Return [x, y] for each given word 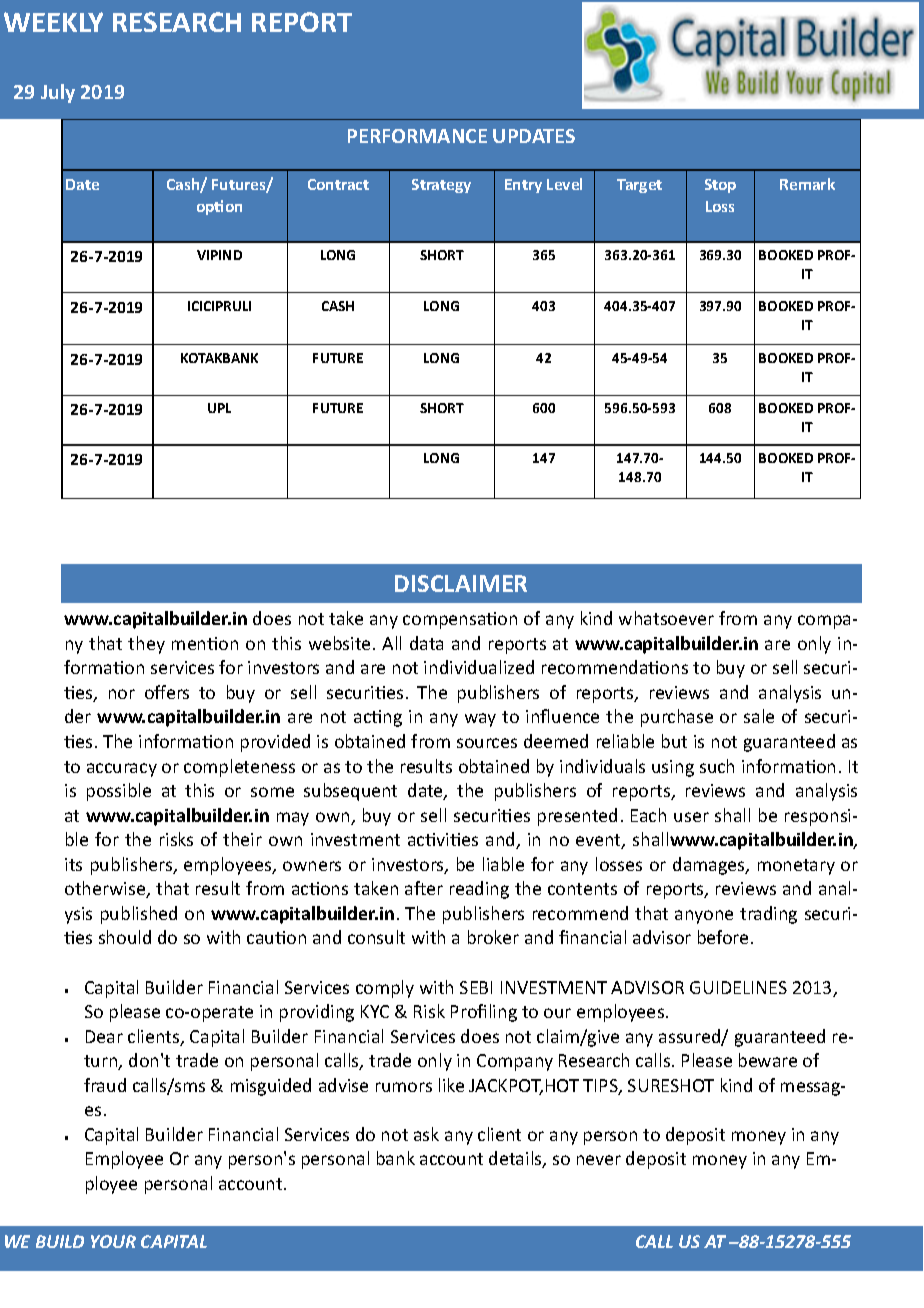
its [73, 864]
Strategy [441, 186]
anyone [704, 917]
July [58, 93]
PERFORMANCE [417, 136]
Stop [720, 186]
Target [639, 186]
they [146, 645]
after [424, 888]
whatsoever [666, 618]
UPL [219, 408]
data [426, 643]
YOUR [113, 1241]
